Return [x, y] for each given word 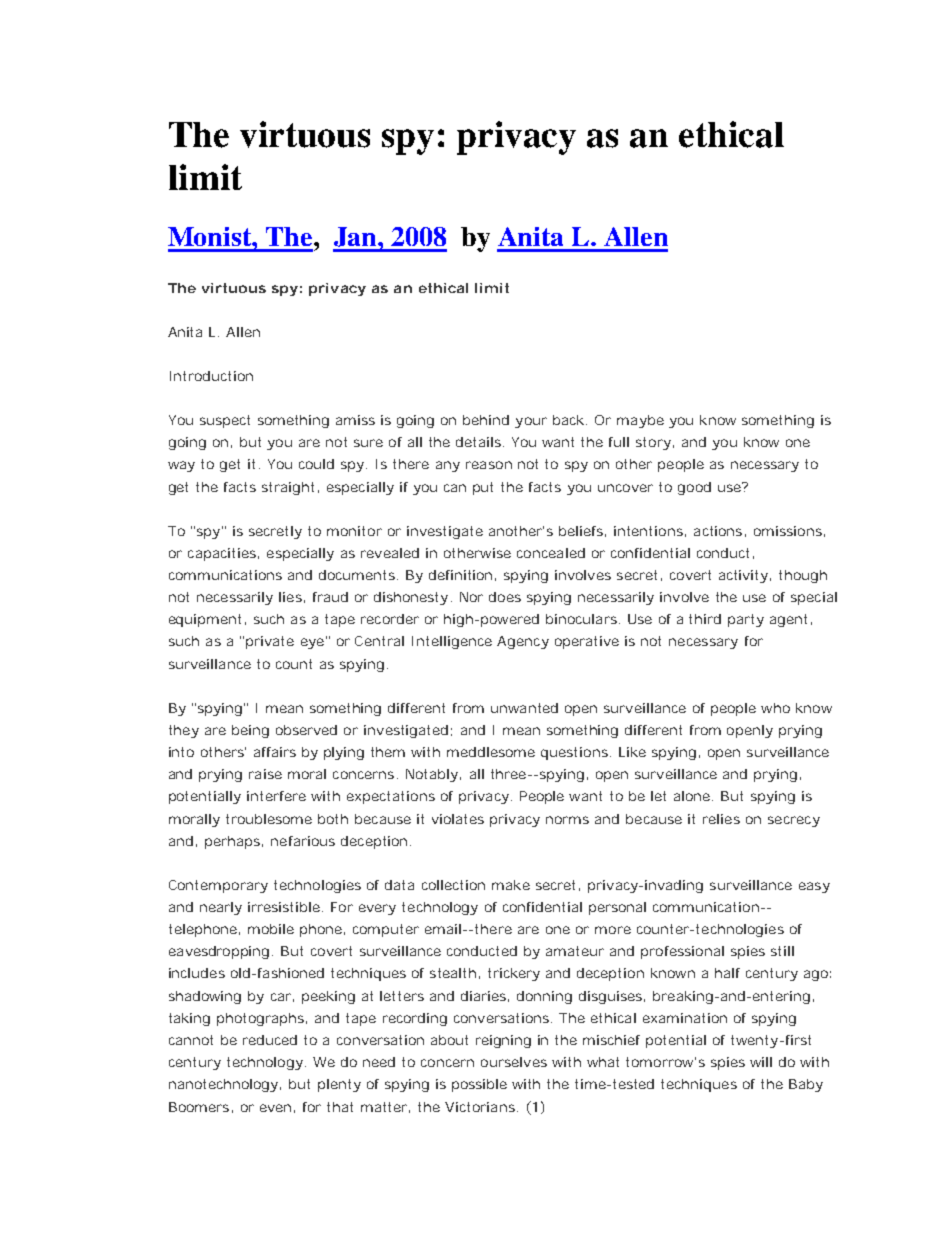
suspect [225, 421]
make [511, 885]
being [250, 731]
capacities [222, 554]
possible [479, 1085]
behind [486, 420]
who [775, 708]
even [275, 1108]
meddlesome [491, 752]
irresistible [284, 907]
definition [460, 575]
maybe [640, 421]
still [782, 951]
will [761, 1062]
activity [743, 576]
